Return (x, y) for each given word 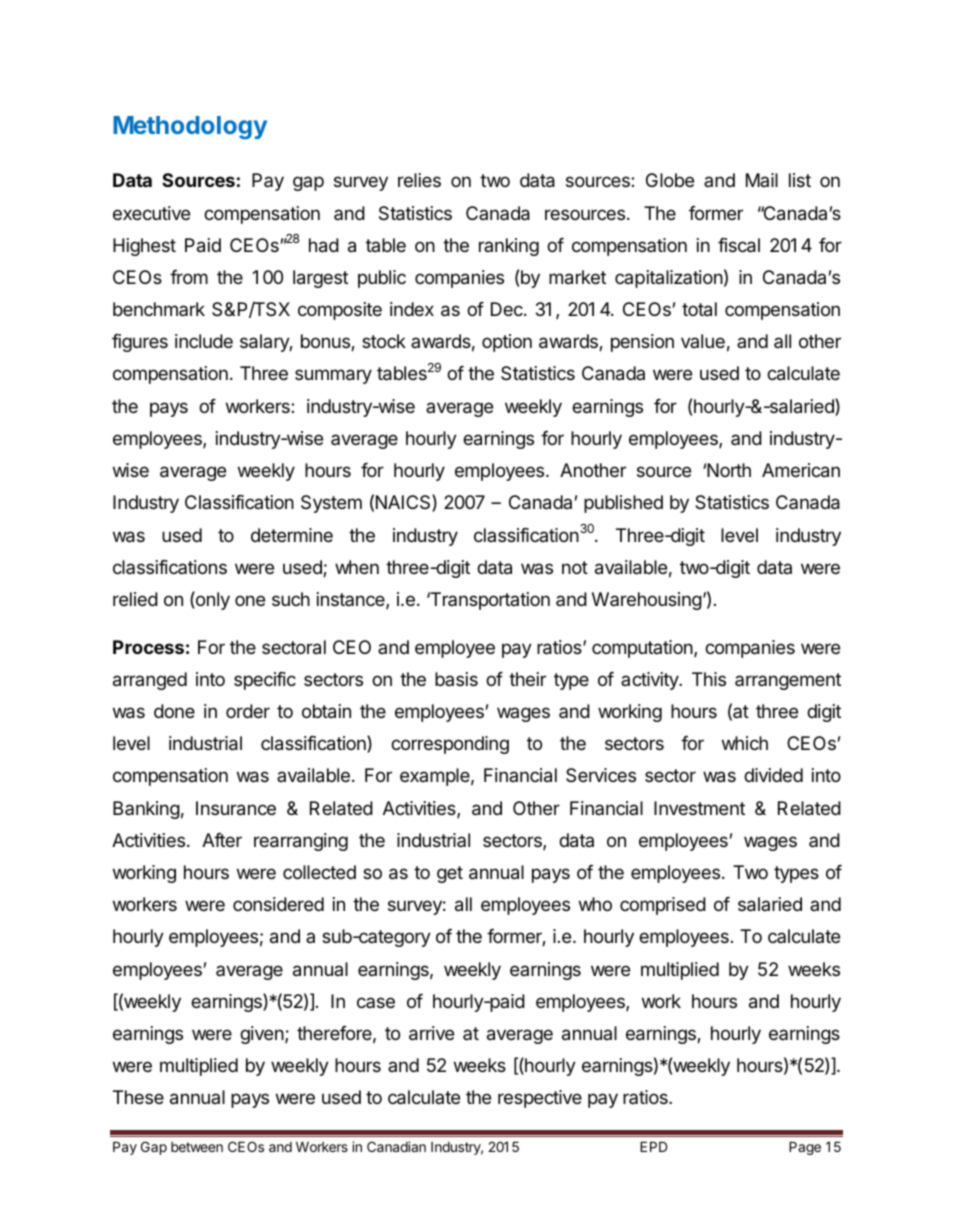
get (450, 874)
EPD (653, 1147)
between (197, 1147)
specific (265, 681)
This (709, 679)
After (222, 840)
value (703, 341)
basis (456, 679)
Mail (762, 180)
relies (419, 180)
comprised (663, 906)
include (204, 341)
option (507, 343)
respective (540, 1099)
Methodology (190, 127)
